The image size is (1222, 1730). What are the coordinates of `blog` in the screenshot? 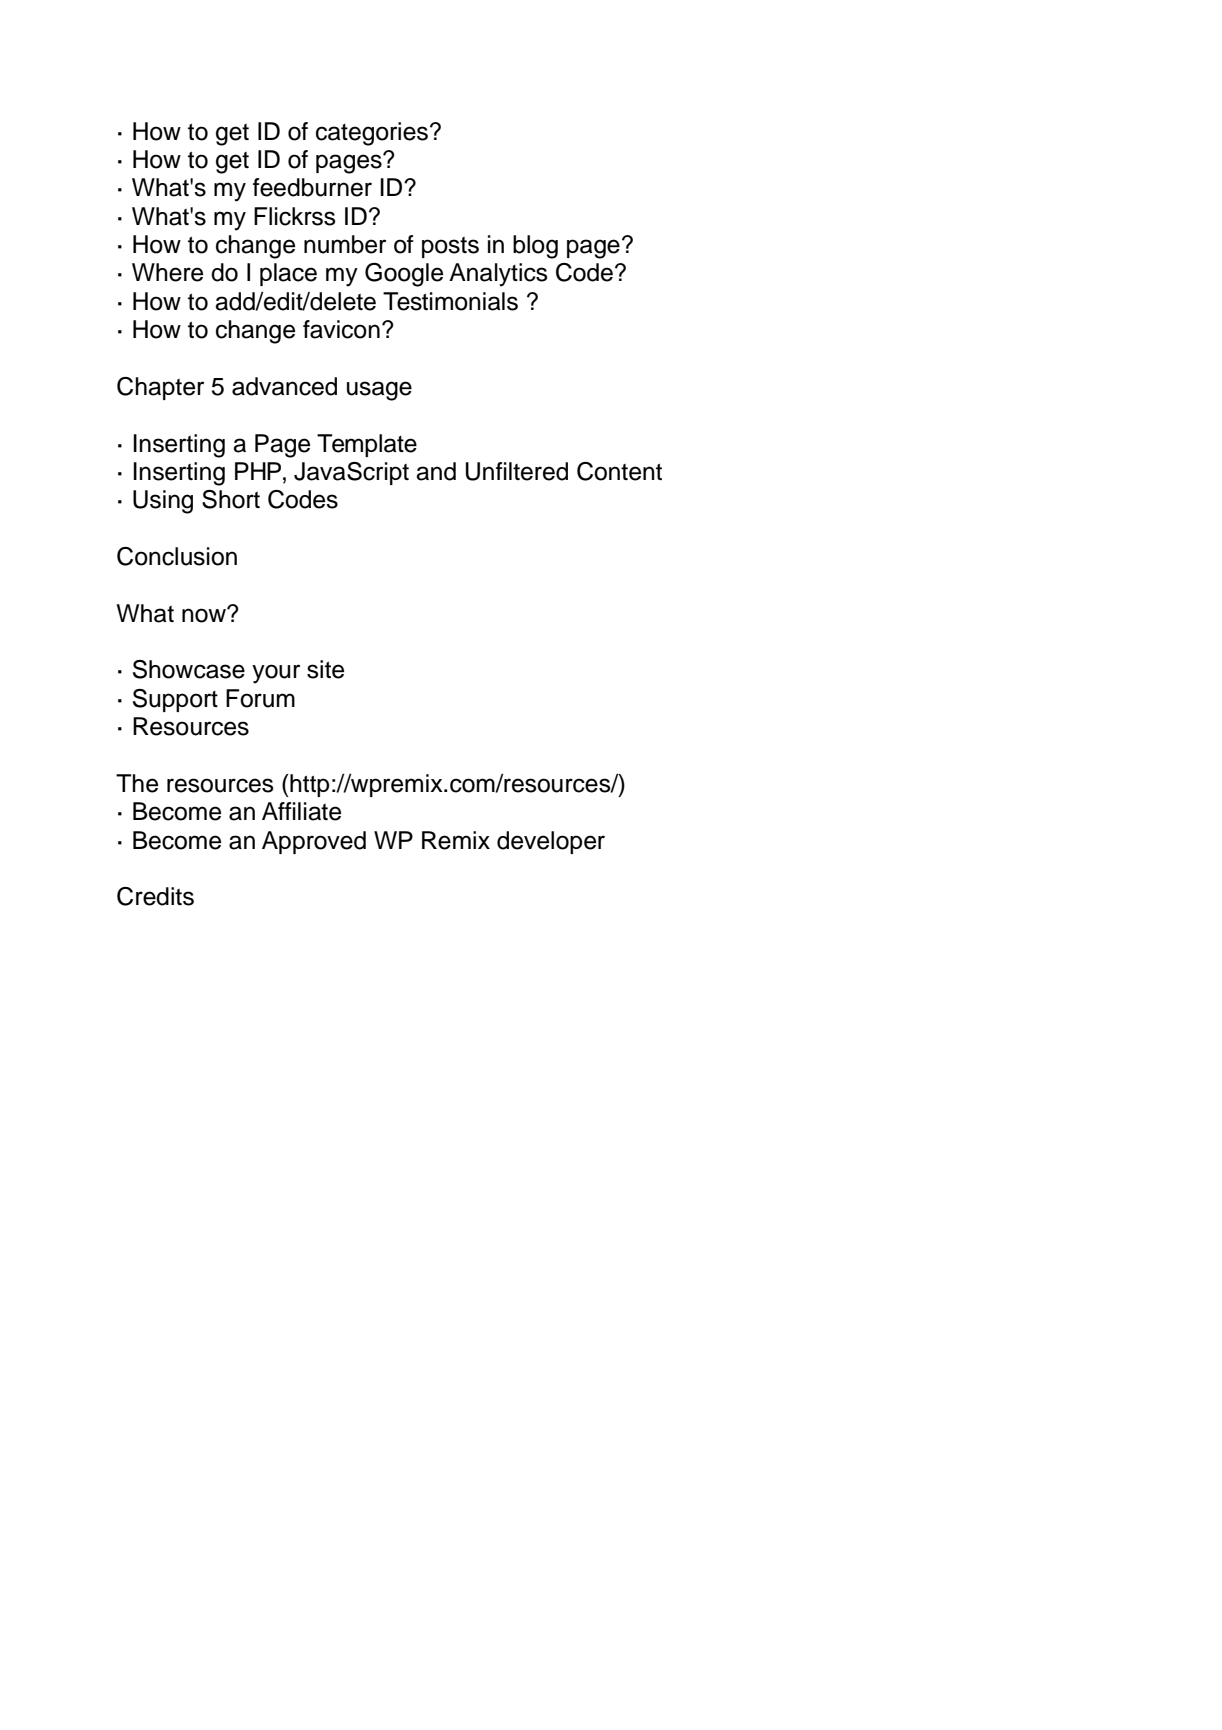 It's located at (535, 247).
